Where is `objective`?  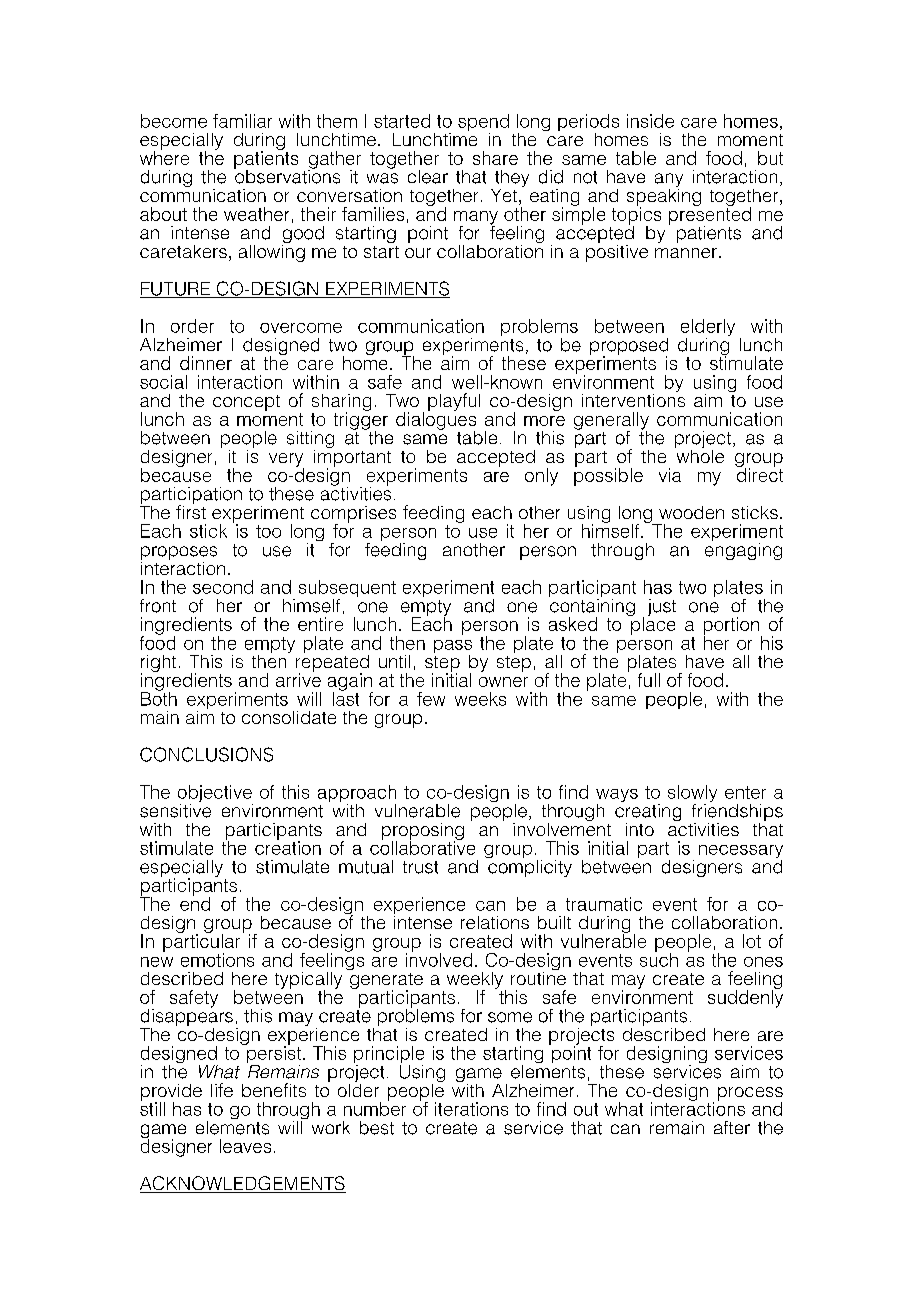
objective is located at coordinates (215, 795).
